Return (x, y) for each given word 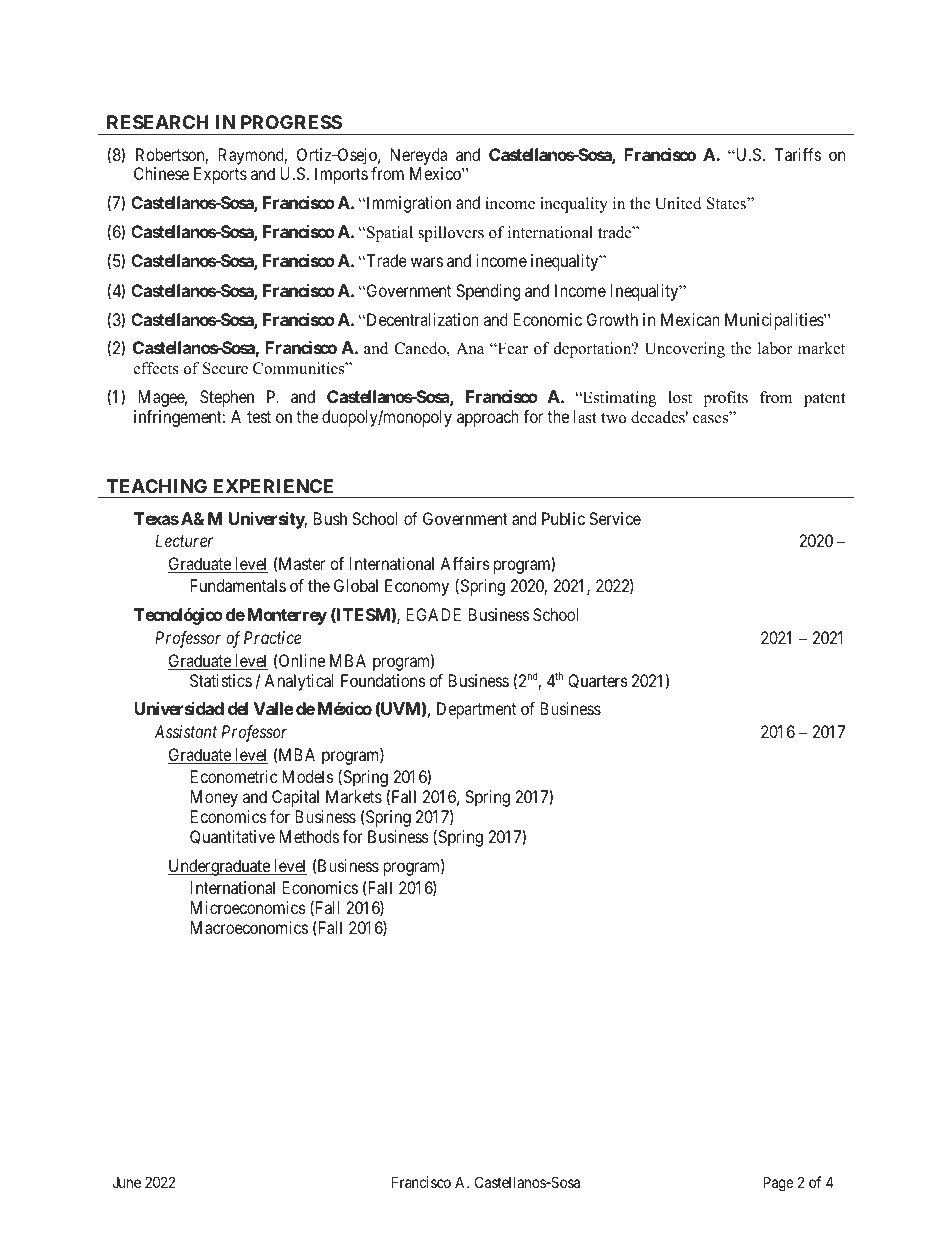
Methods (309, 836)
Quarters (598, 681)
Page (778, 1184)
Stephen (227, 398)
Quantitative (232, 837)
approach (488, 418)
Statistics (221, 680)
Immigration (407, 204)
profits (725, 399)
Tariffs (797, 154)
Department (476, 710)
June (126, 1182)
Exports (220, 175)
